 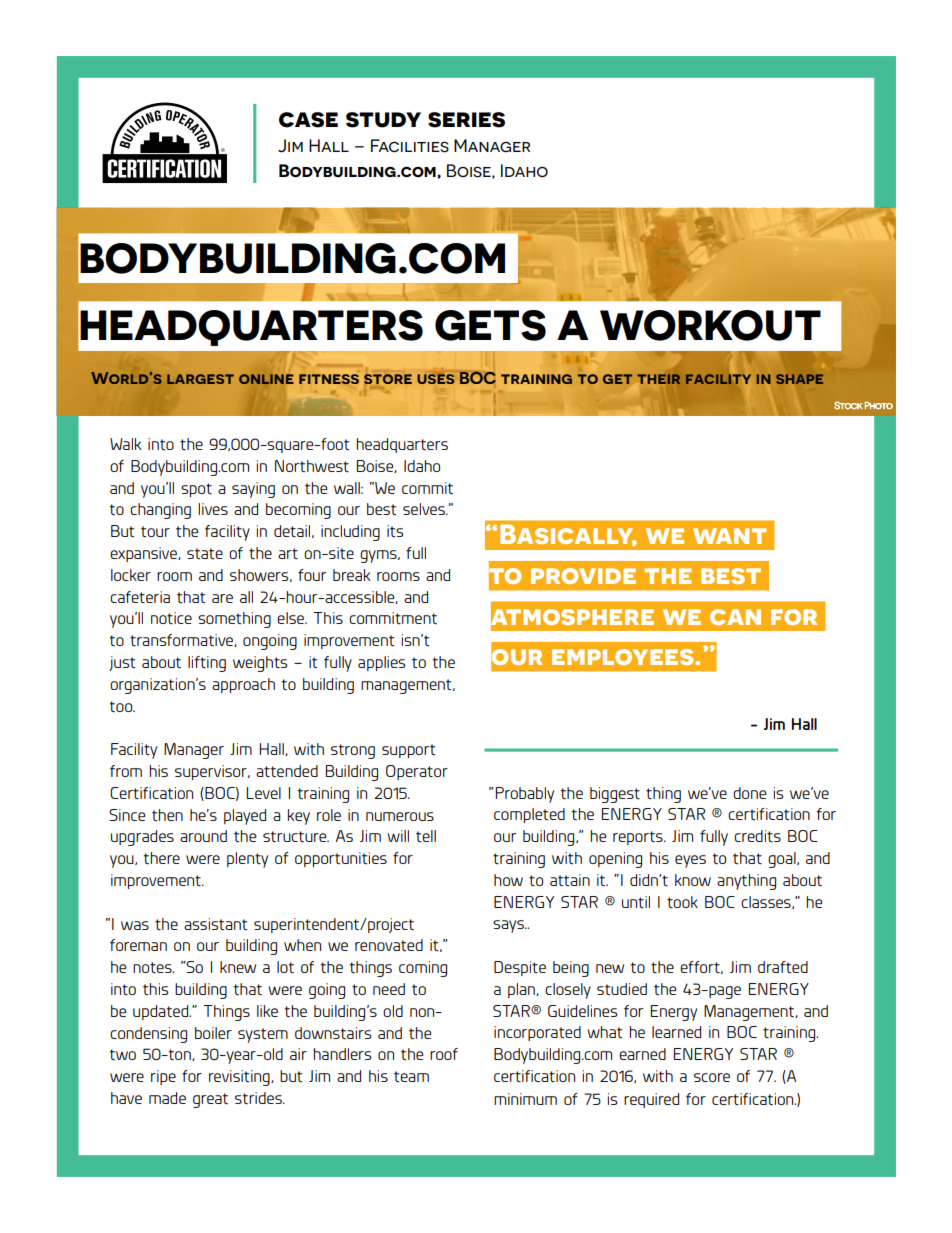 What do you see at coordinates (240, 1078) in the page?
I see `revisiting` at bounding box center [240, 1078].
